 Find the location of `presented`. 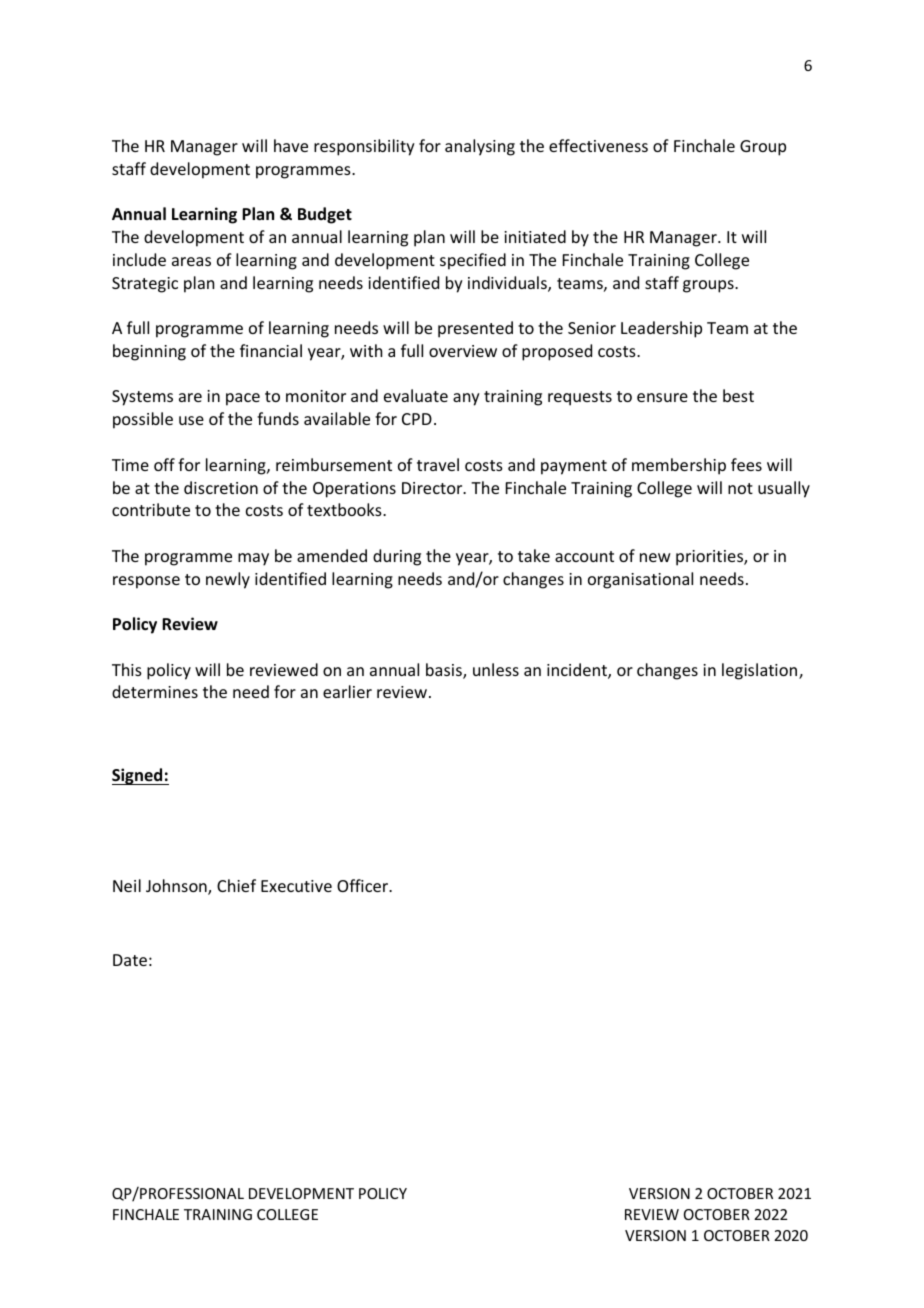

presented is located at coordinates (475, 329).
